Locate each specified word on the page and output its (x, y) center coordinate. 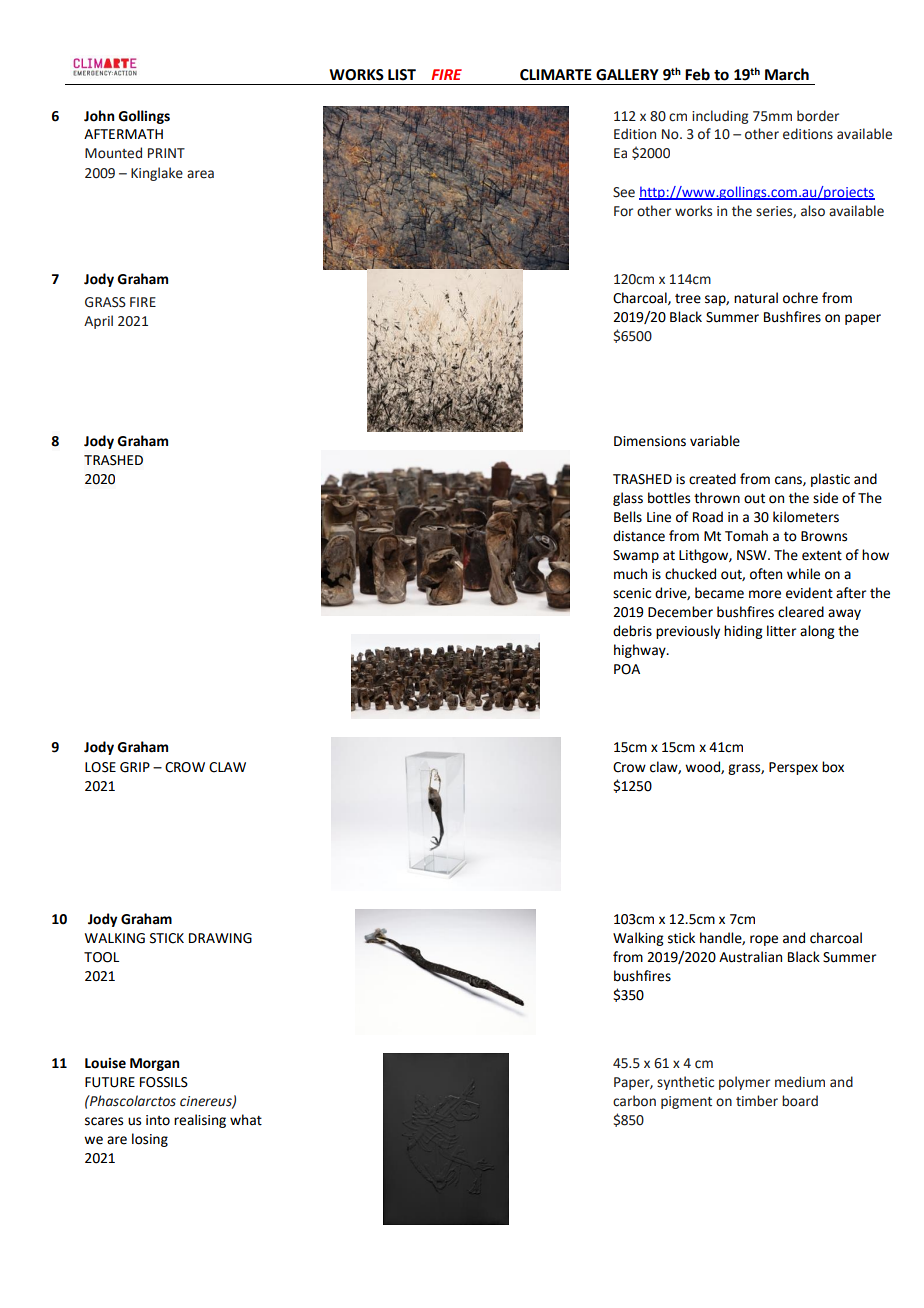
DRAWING (220, 938)
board (800, 1101)
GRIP (135, 767)
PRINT (166, 153)
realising (200, 1121)
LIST (402, 75)
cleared (801, 612)
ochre (800, 298)
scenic (632, 593)
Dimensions (650, 441)
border (818, 116)
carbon (634, 1101)
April (98, 322)
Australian (750, 957)
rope (764, 940)
